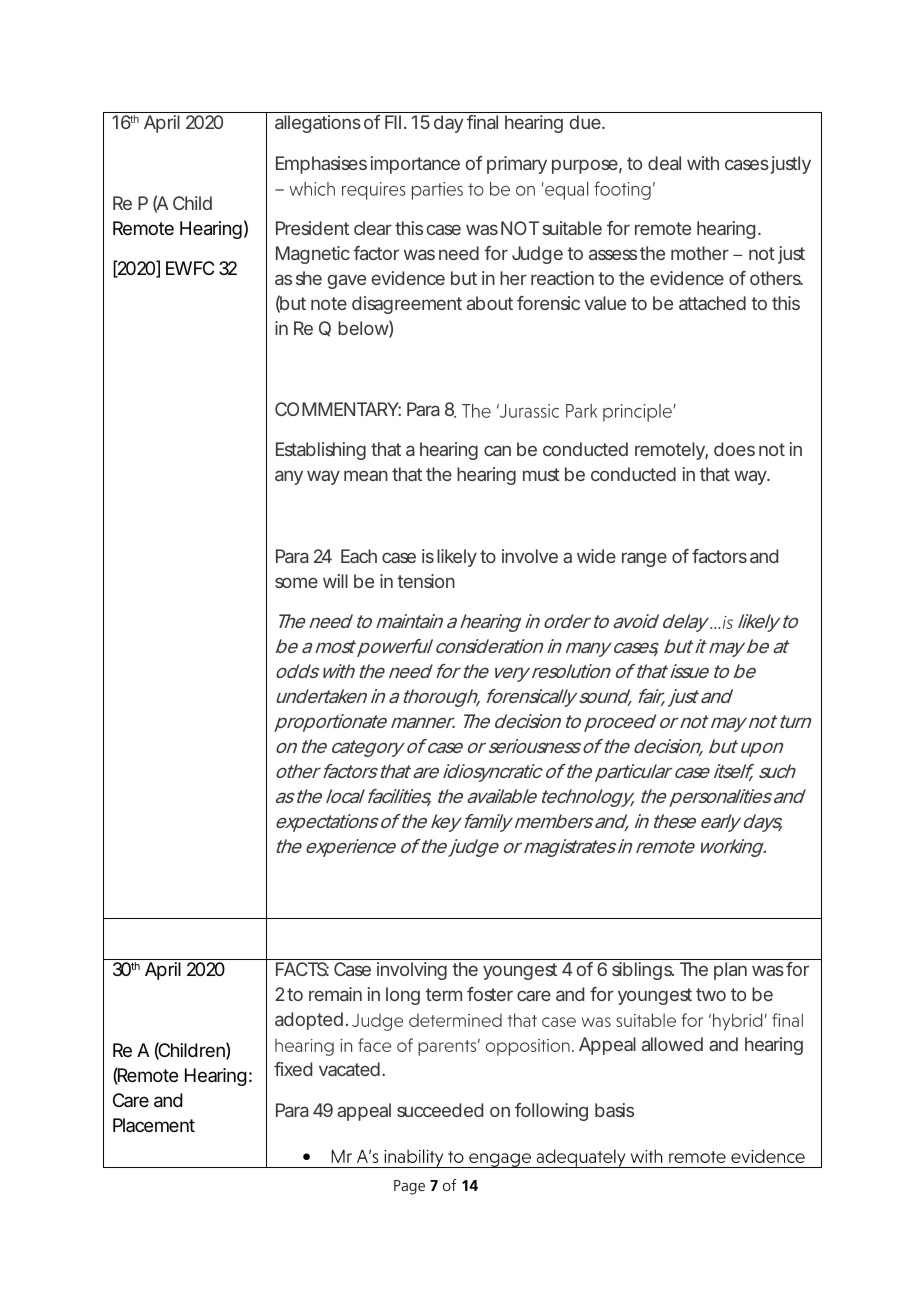 This screenshot has width=924, height=1308. What do you see at coordinates (321, 165) in the screenshot?
I see `Emphasises` at bounding box center [321, 165].
